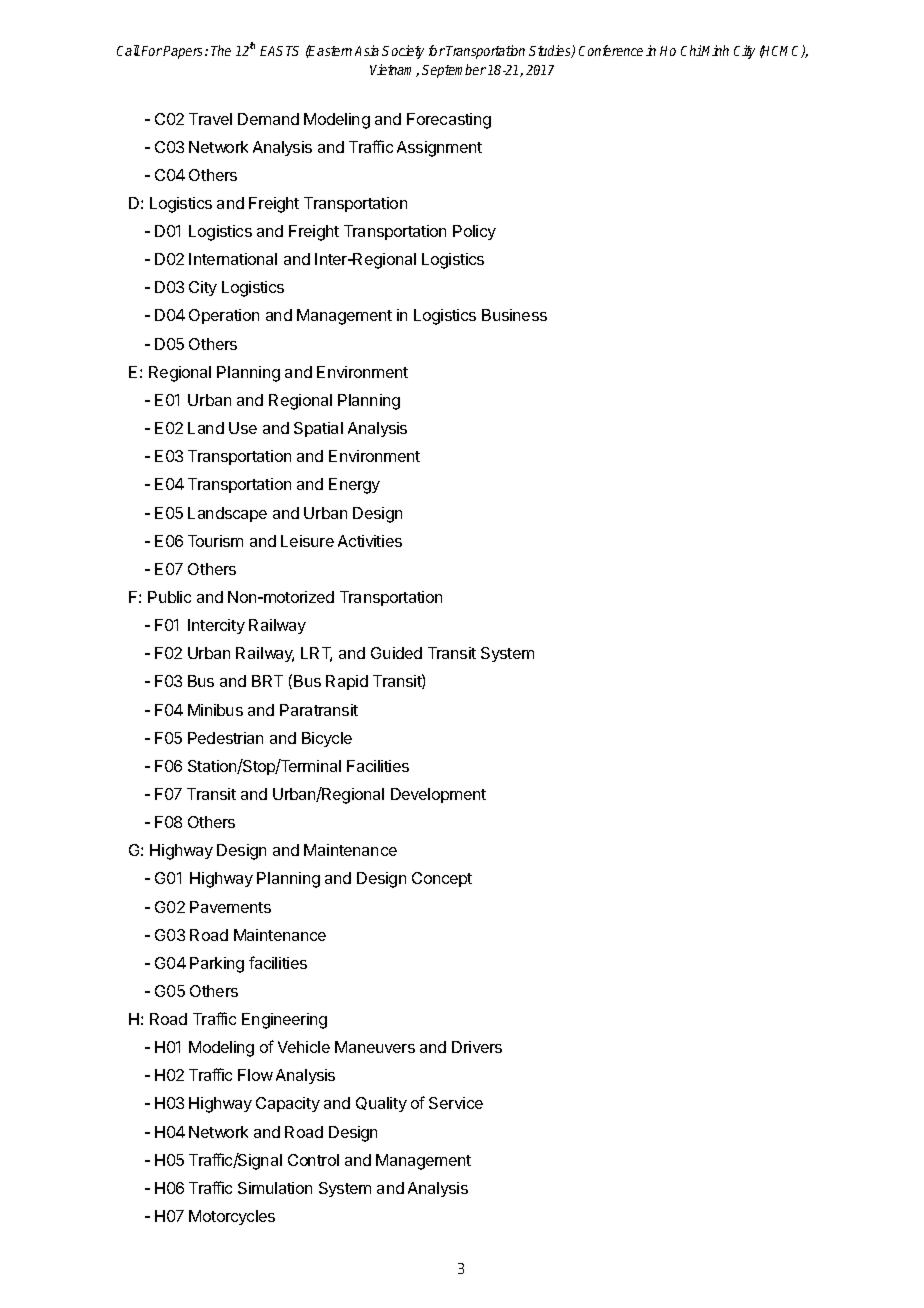 This screenshot has height=1308, width=924. I want to click on Public, so click(169, 597).
